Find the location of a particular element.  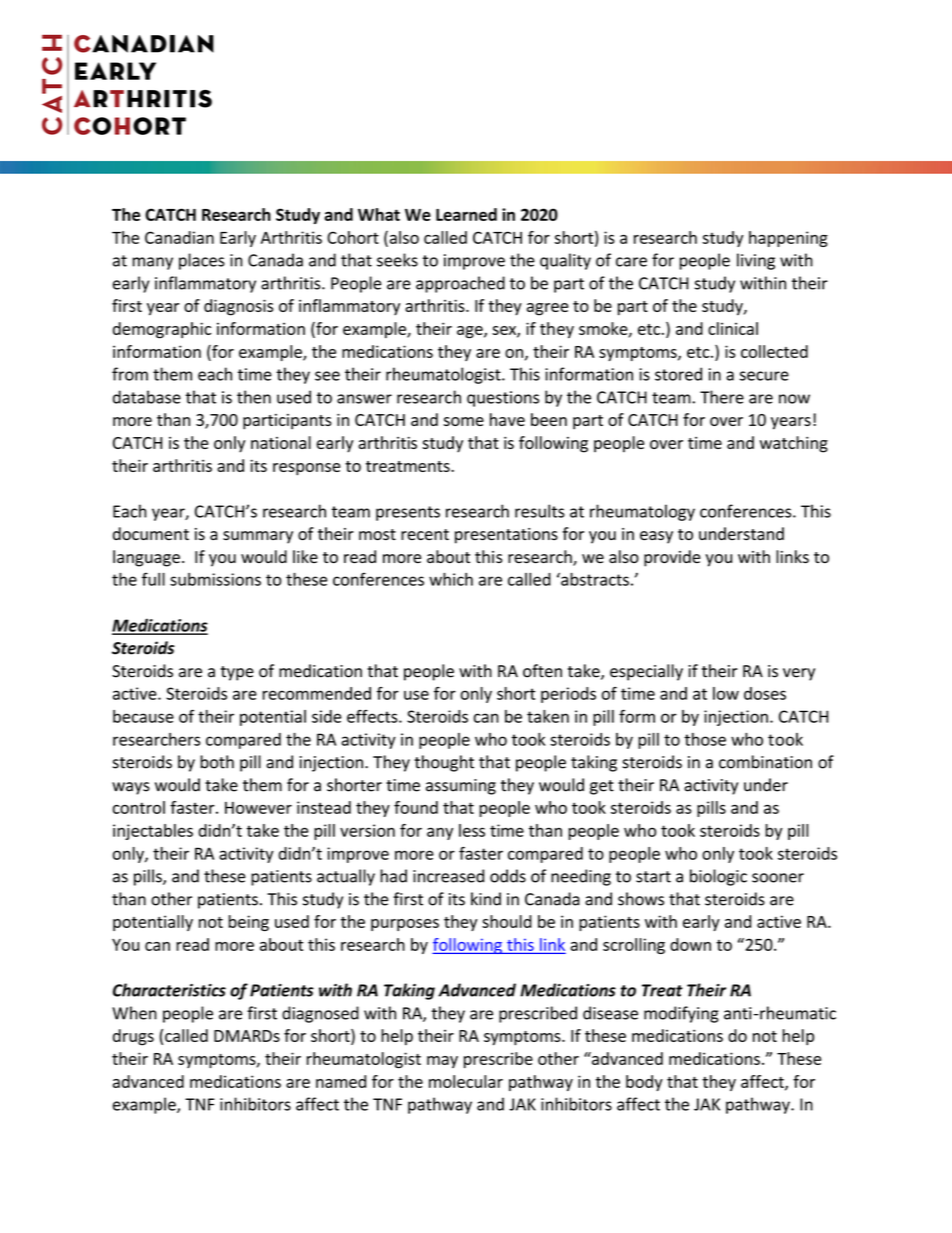

injectables is located at coordinates (153, 832).
